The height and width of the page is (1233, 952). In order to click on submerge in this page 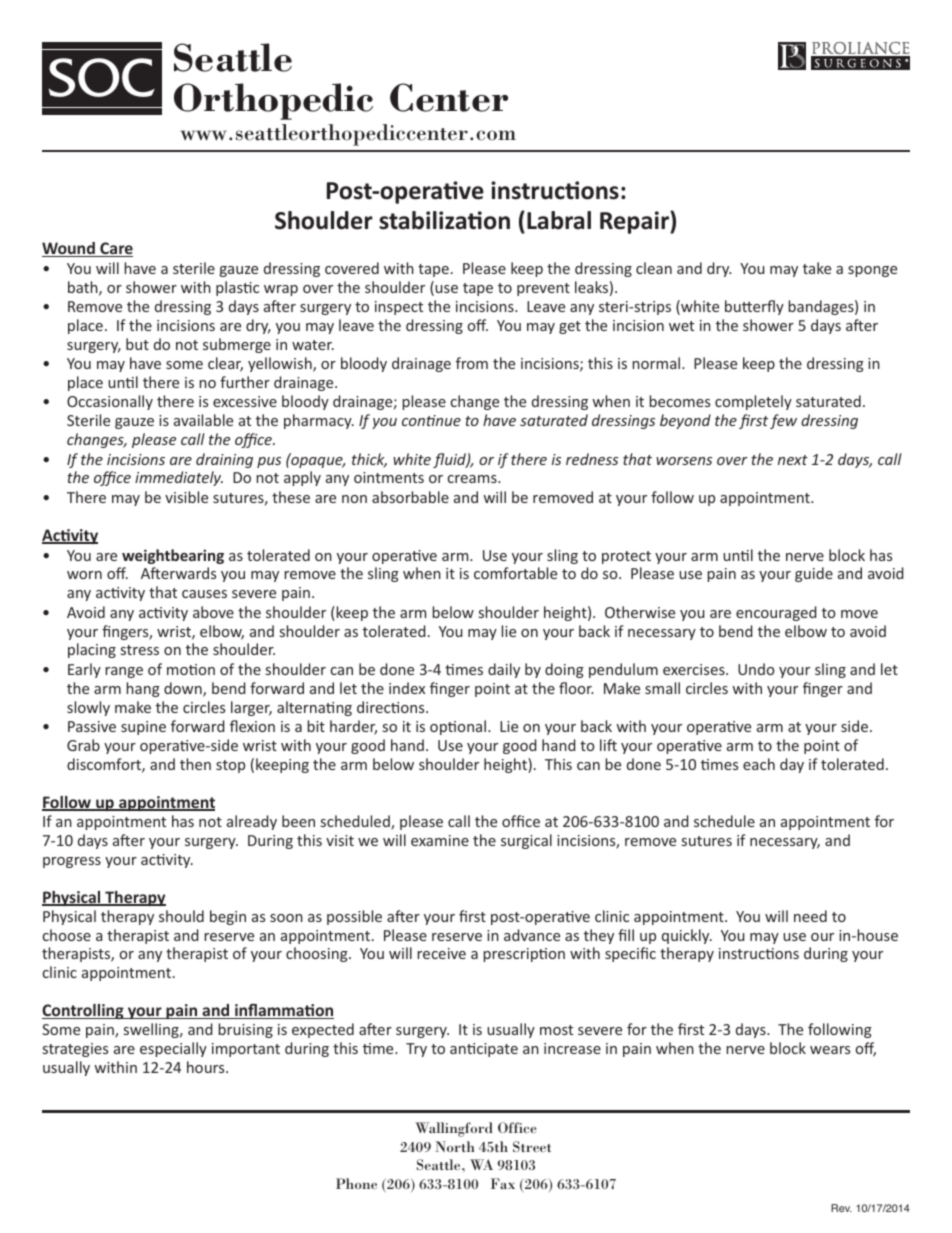, I will do `click(237, 345)`.
